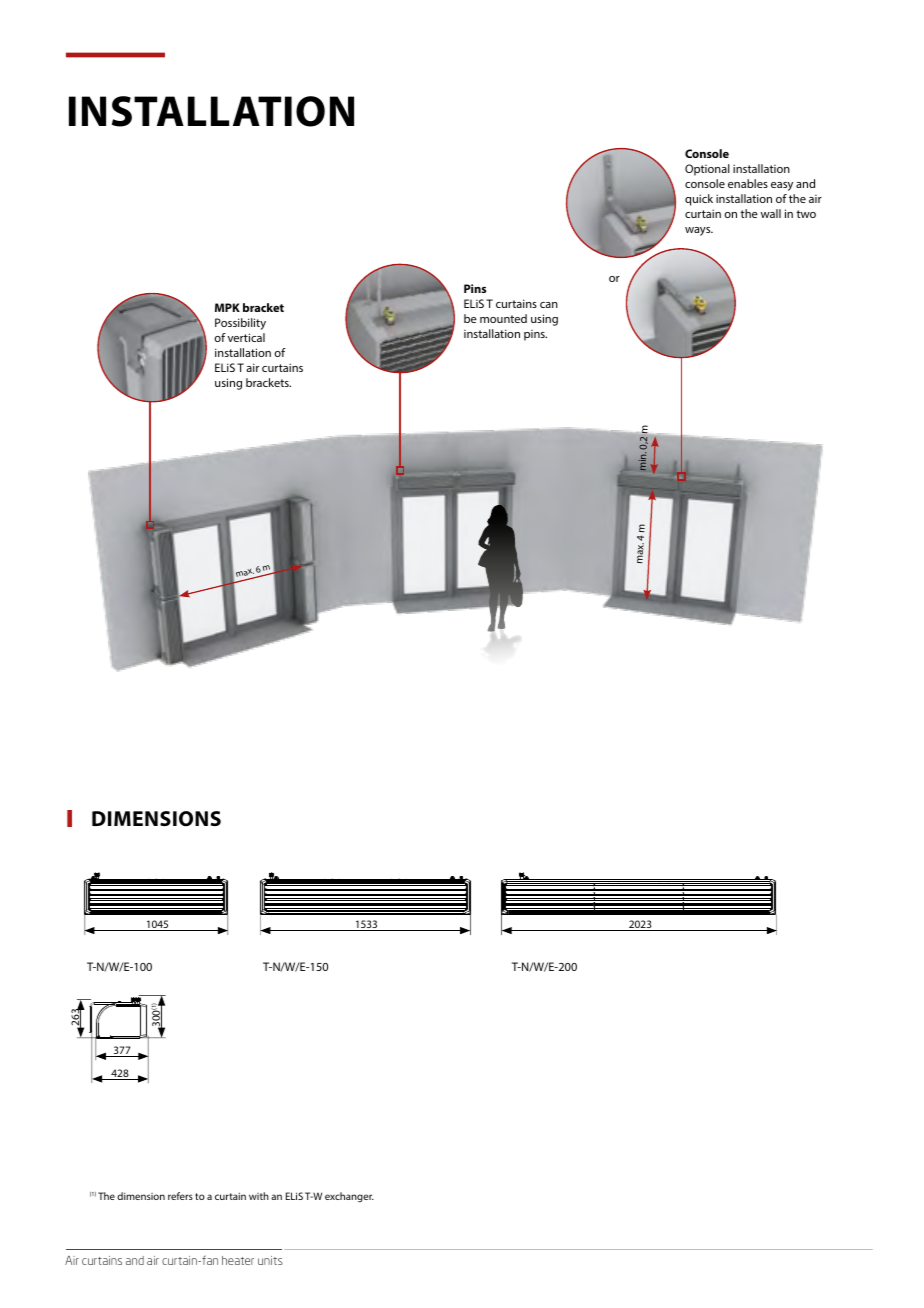 The height and width of the screenshot is (1308, 924). Describe the element at coordinates (240, 324) in the screenshot. I see `Possibility` at that location.
